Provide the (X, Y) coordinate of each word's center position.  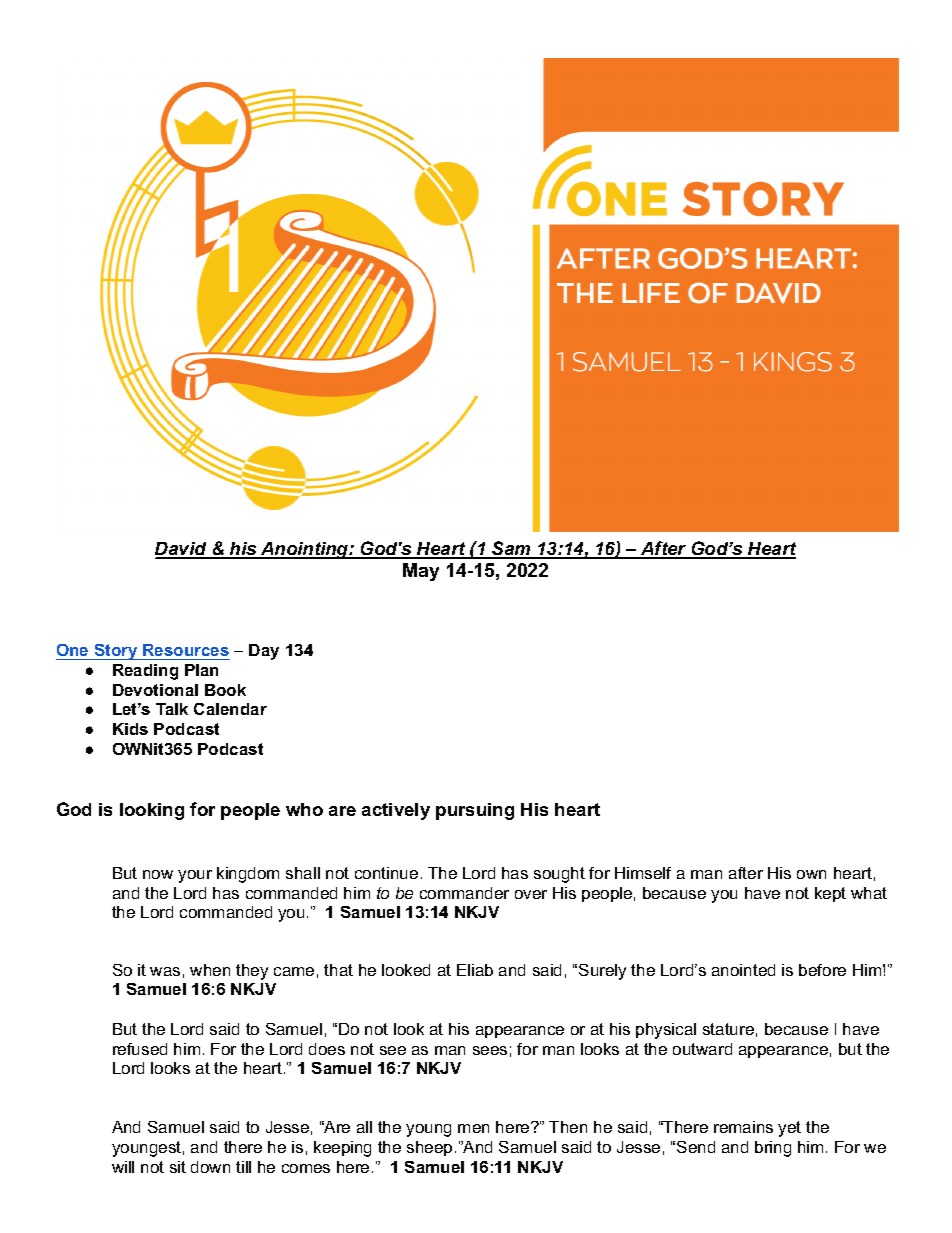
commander (464, 893)
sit (178, 1167)
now (158, 874)
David (182, 550)
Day (264, 652)
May (421, 572)
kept (830, 894)
